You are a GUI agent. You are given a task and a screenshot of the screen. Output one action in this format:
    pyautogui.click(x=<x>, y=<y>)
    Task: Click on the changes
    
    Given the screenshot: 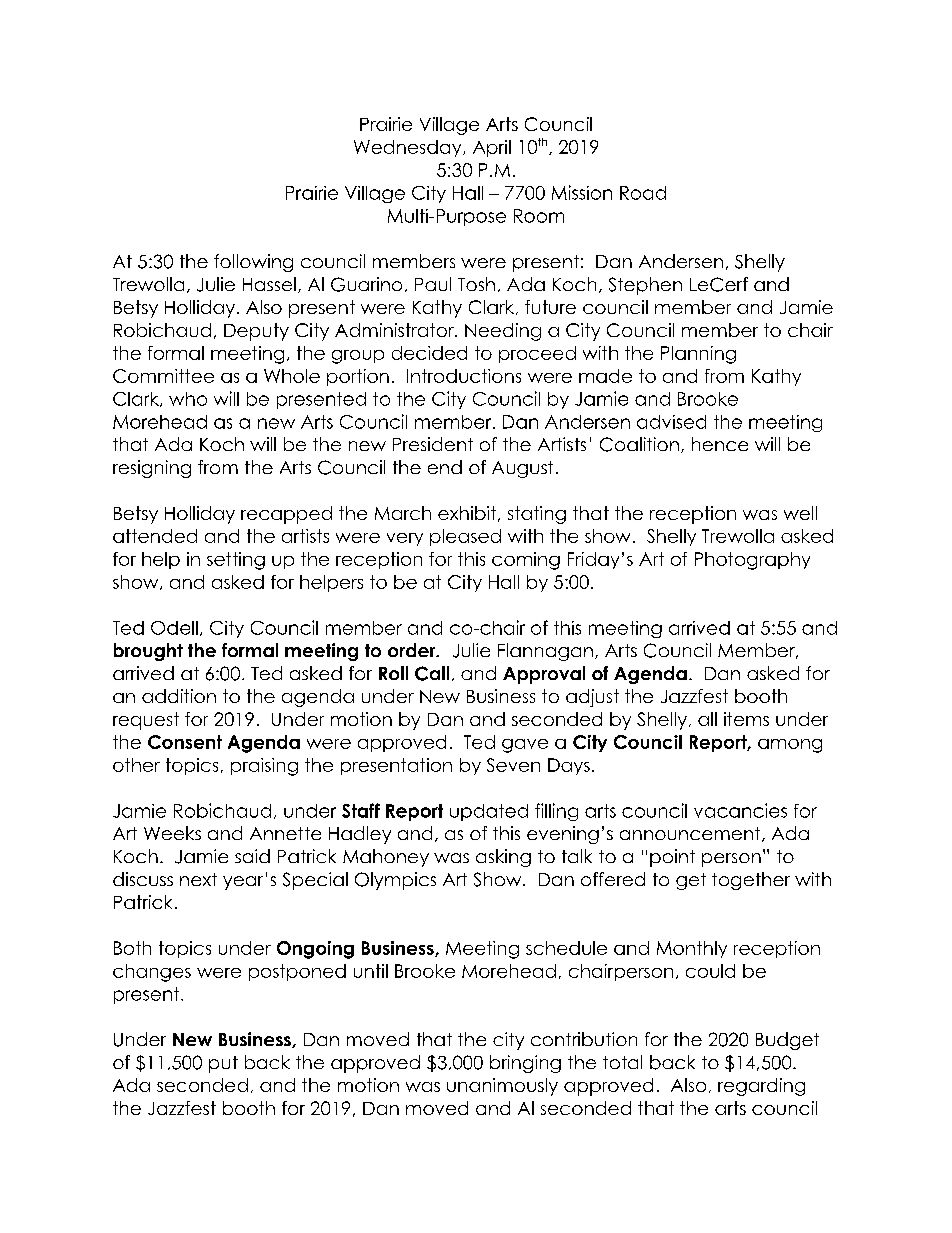 What is the action you would take?
    pyautogui.click(x=152, y=973)
